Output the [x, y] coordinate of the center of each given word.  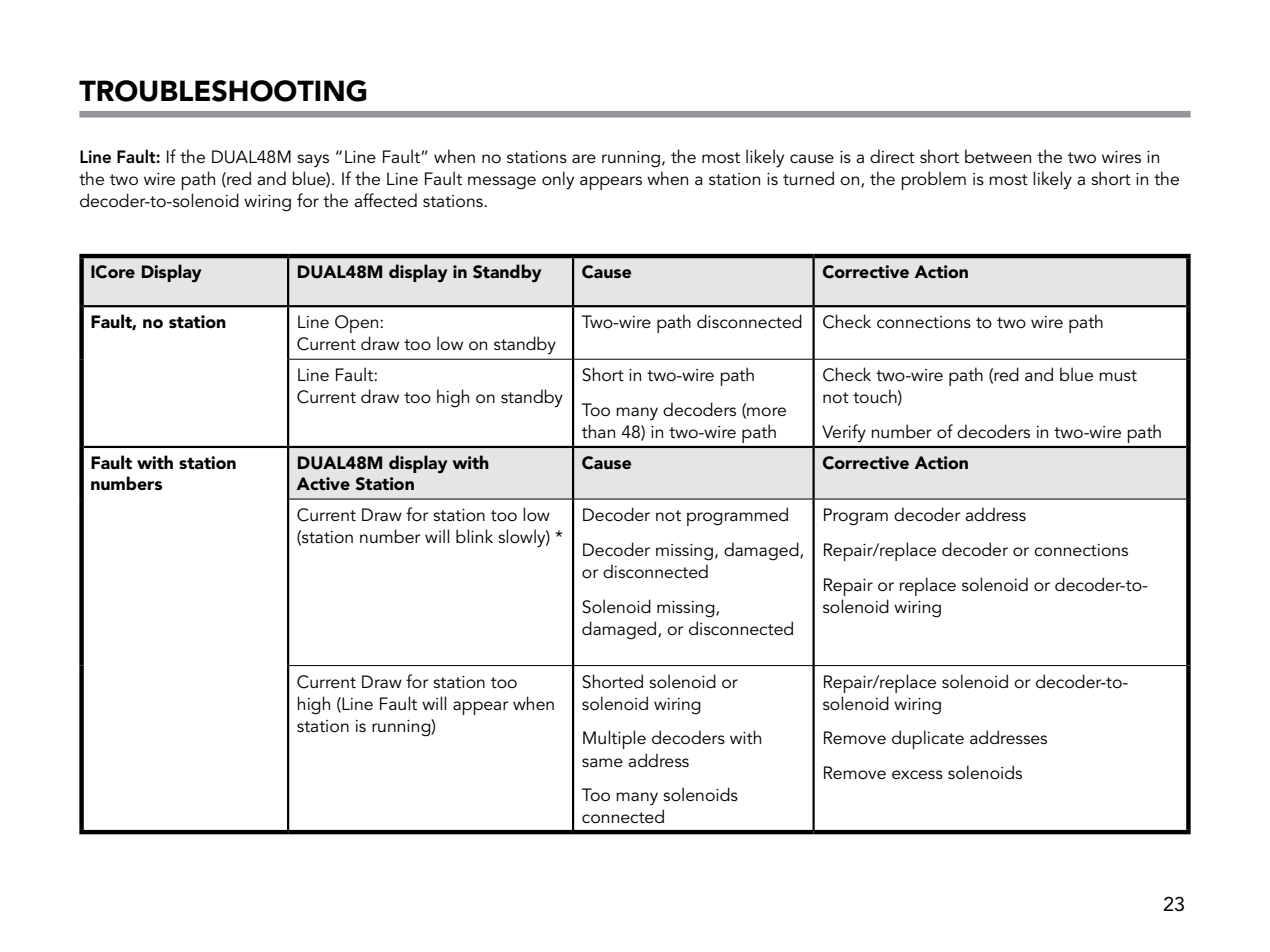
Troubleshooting [223, 91]
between [998, 156]
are [584, 158]
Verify [844, 433]
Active [323, 483]
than [598, 431]
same [602, 762]
